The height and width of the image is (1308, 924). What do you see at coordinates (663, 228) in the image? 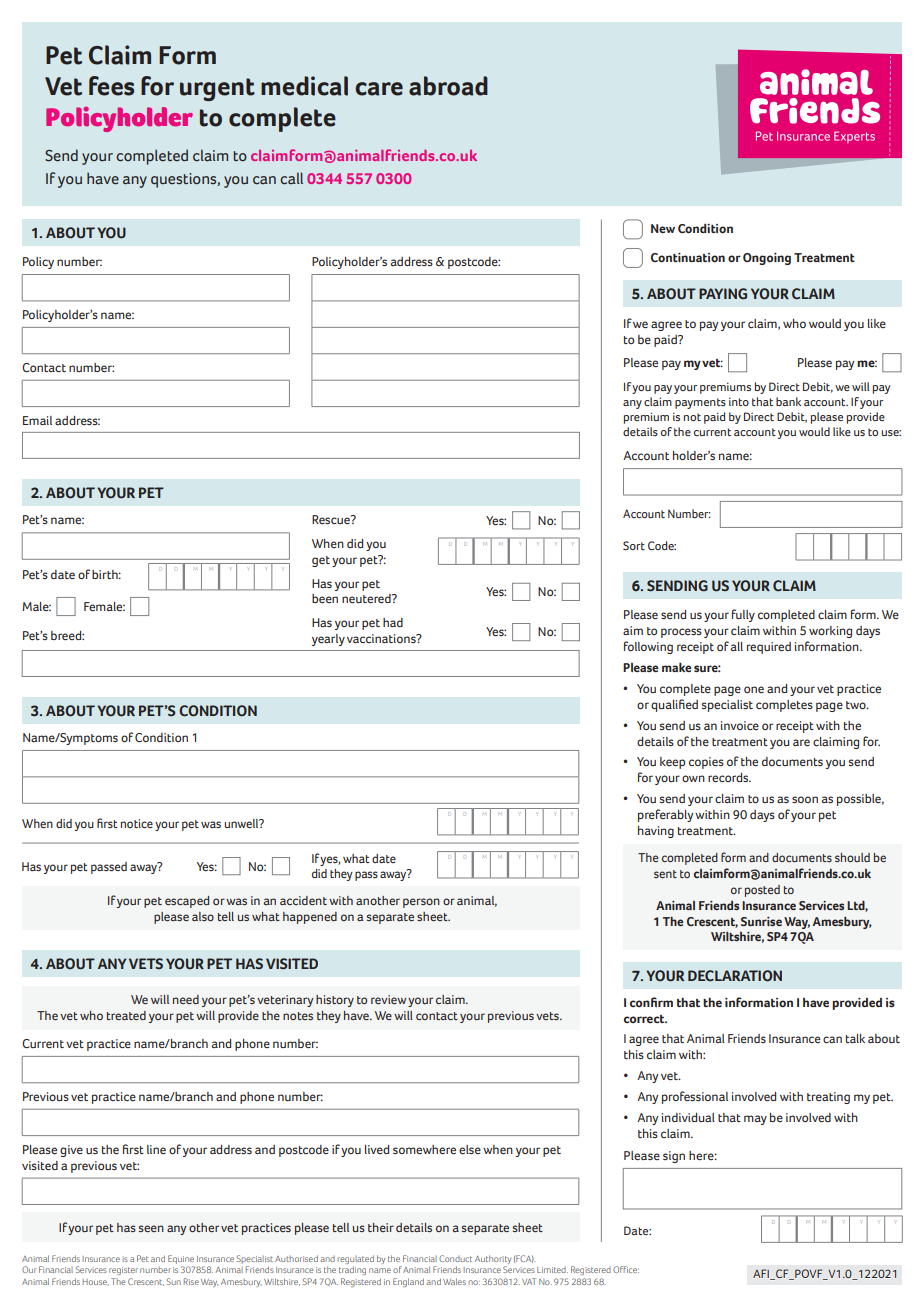
I see `New` at bounding box center [663, 228].
